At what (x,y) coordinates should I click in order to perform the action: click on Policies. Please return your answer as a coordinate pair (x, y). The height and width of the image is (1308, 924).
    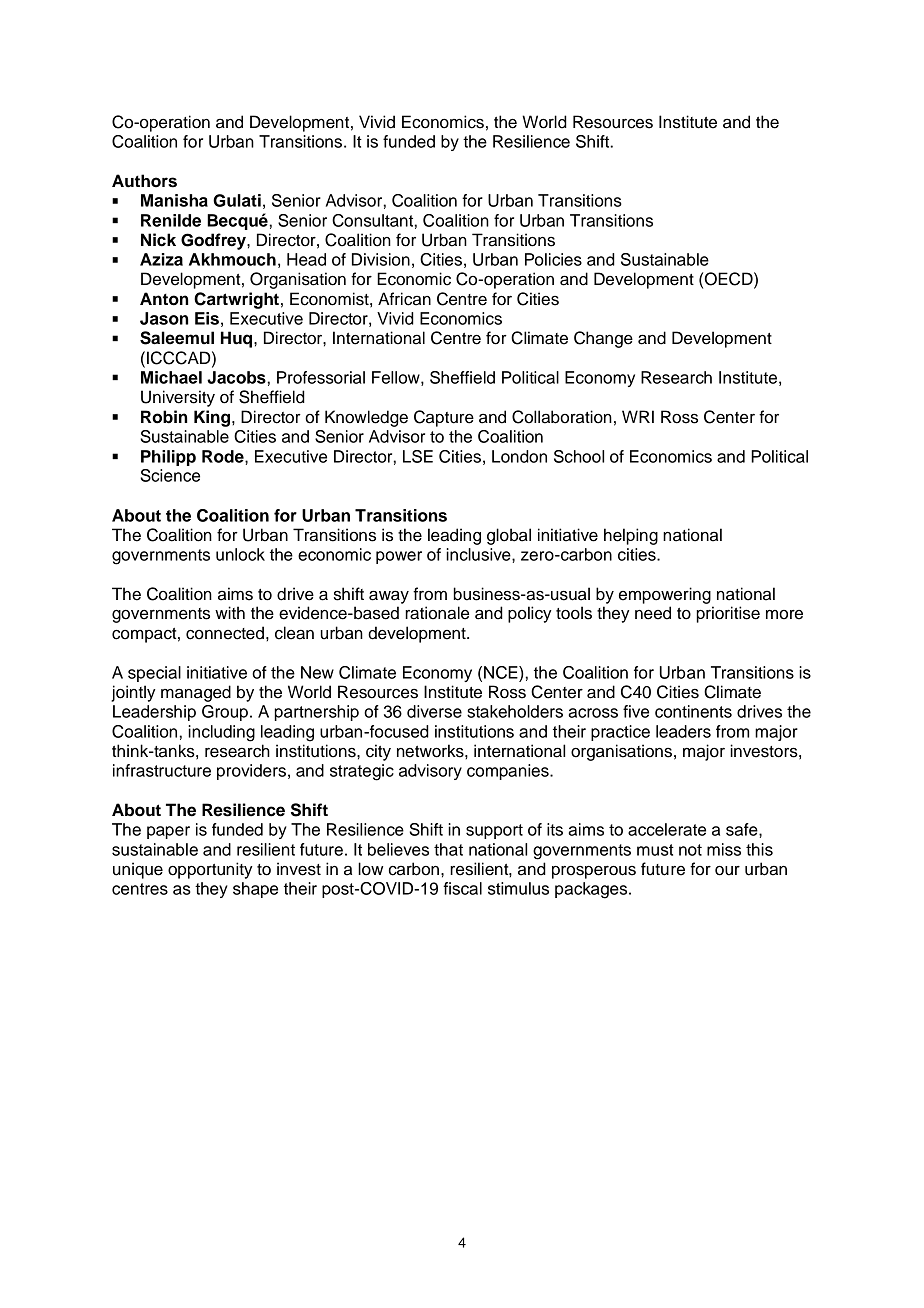
    Looking at the image, I should click on (553, 259).
